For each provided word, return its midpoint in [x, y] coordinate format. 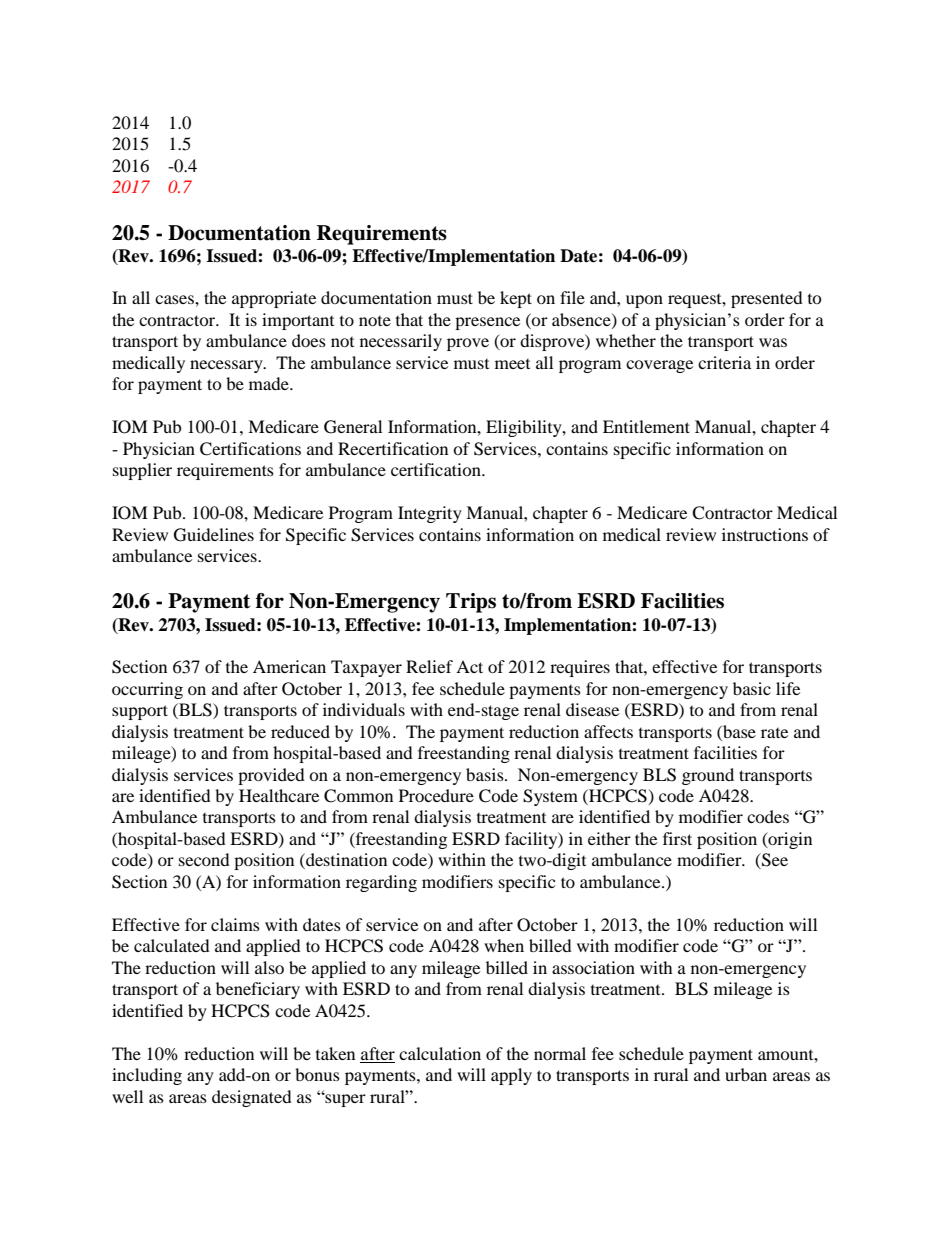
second [204, 859]
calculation [440, 1053]
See [774, 861]
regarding [381, 883]
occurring [147, 690]
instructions [765, 534]
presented [767, 299]
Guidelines [214, 535]
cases [175, 299]
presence [487, 323]
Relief [429, 666]
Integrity [430, 514]
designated [252, 1098]
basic [752, 688]
